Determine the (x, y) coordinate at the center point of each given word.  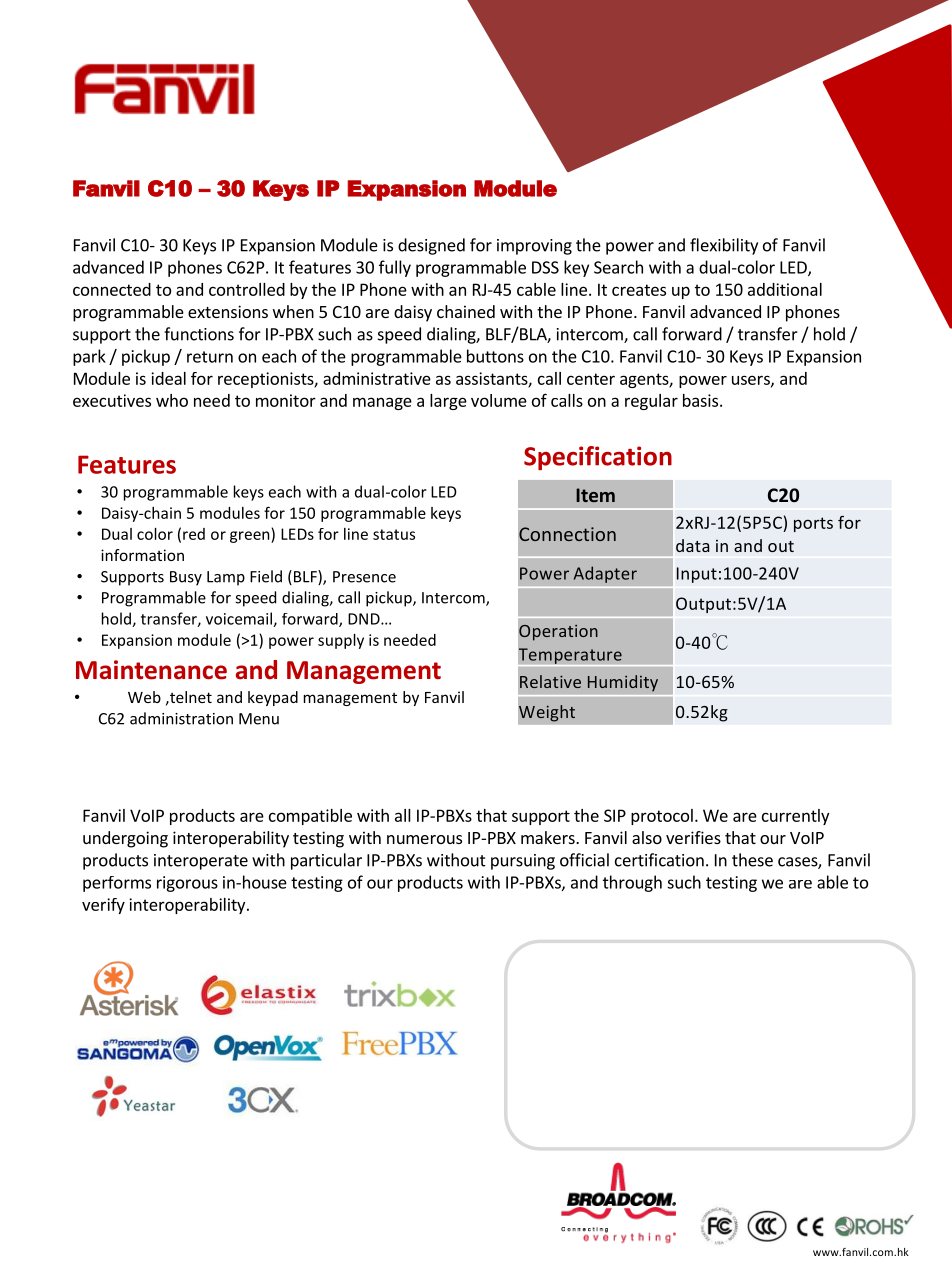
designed (431, 246)
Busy (186, 578)
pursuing (523, 862)
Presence (364, 577)
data (693, 545)
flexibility (724, 246)
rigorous (187, 884)
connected (112, 289)
